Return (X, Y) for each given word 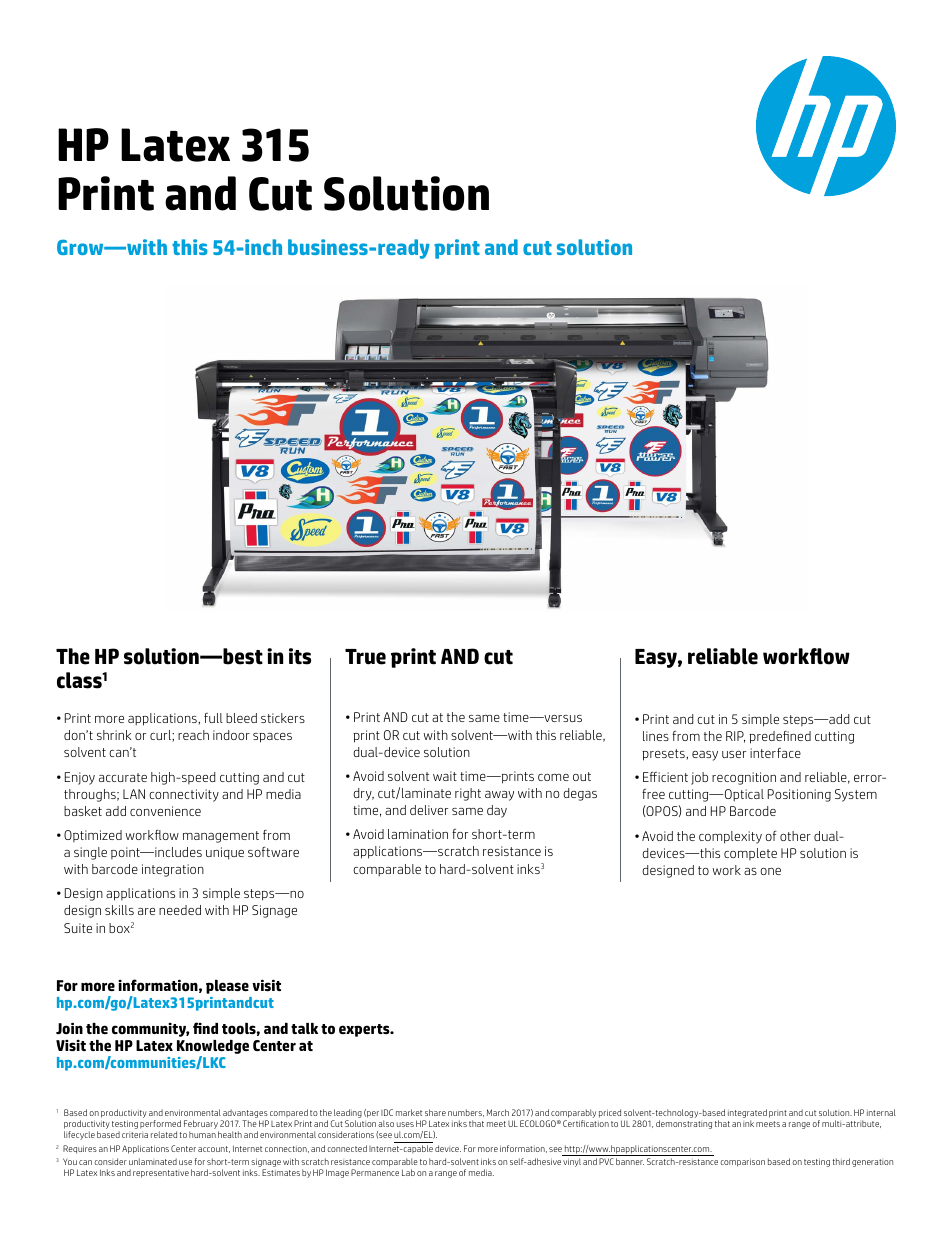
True (365, 657)
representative (161, 1174)
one (770, 871)
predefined (780, 737)
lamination (418, 834)
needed (180, 910)
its (300, 656)
